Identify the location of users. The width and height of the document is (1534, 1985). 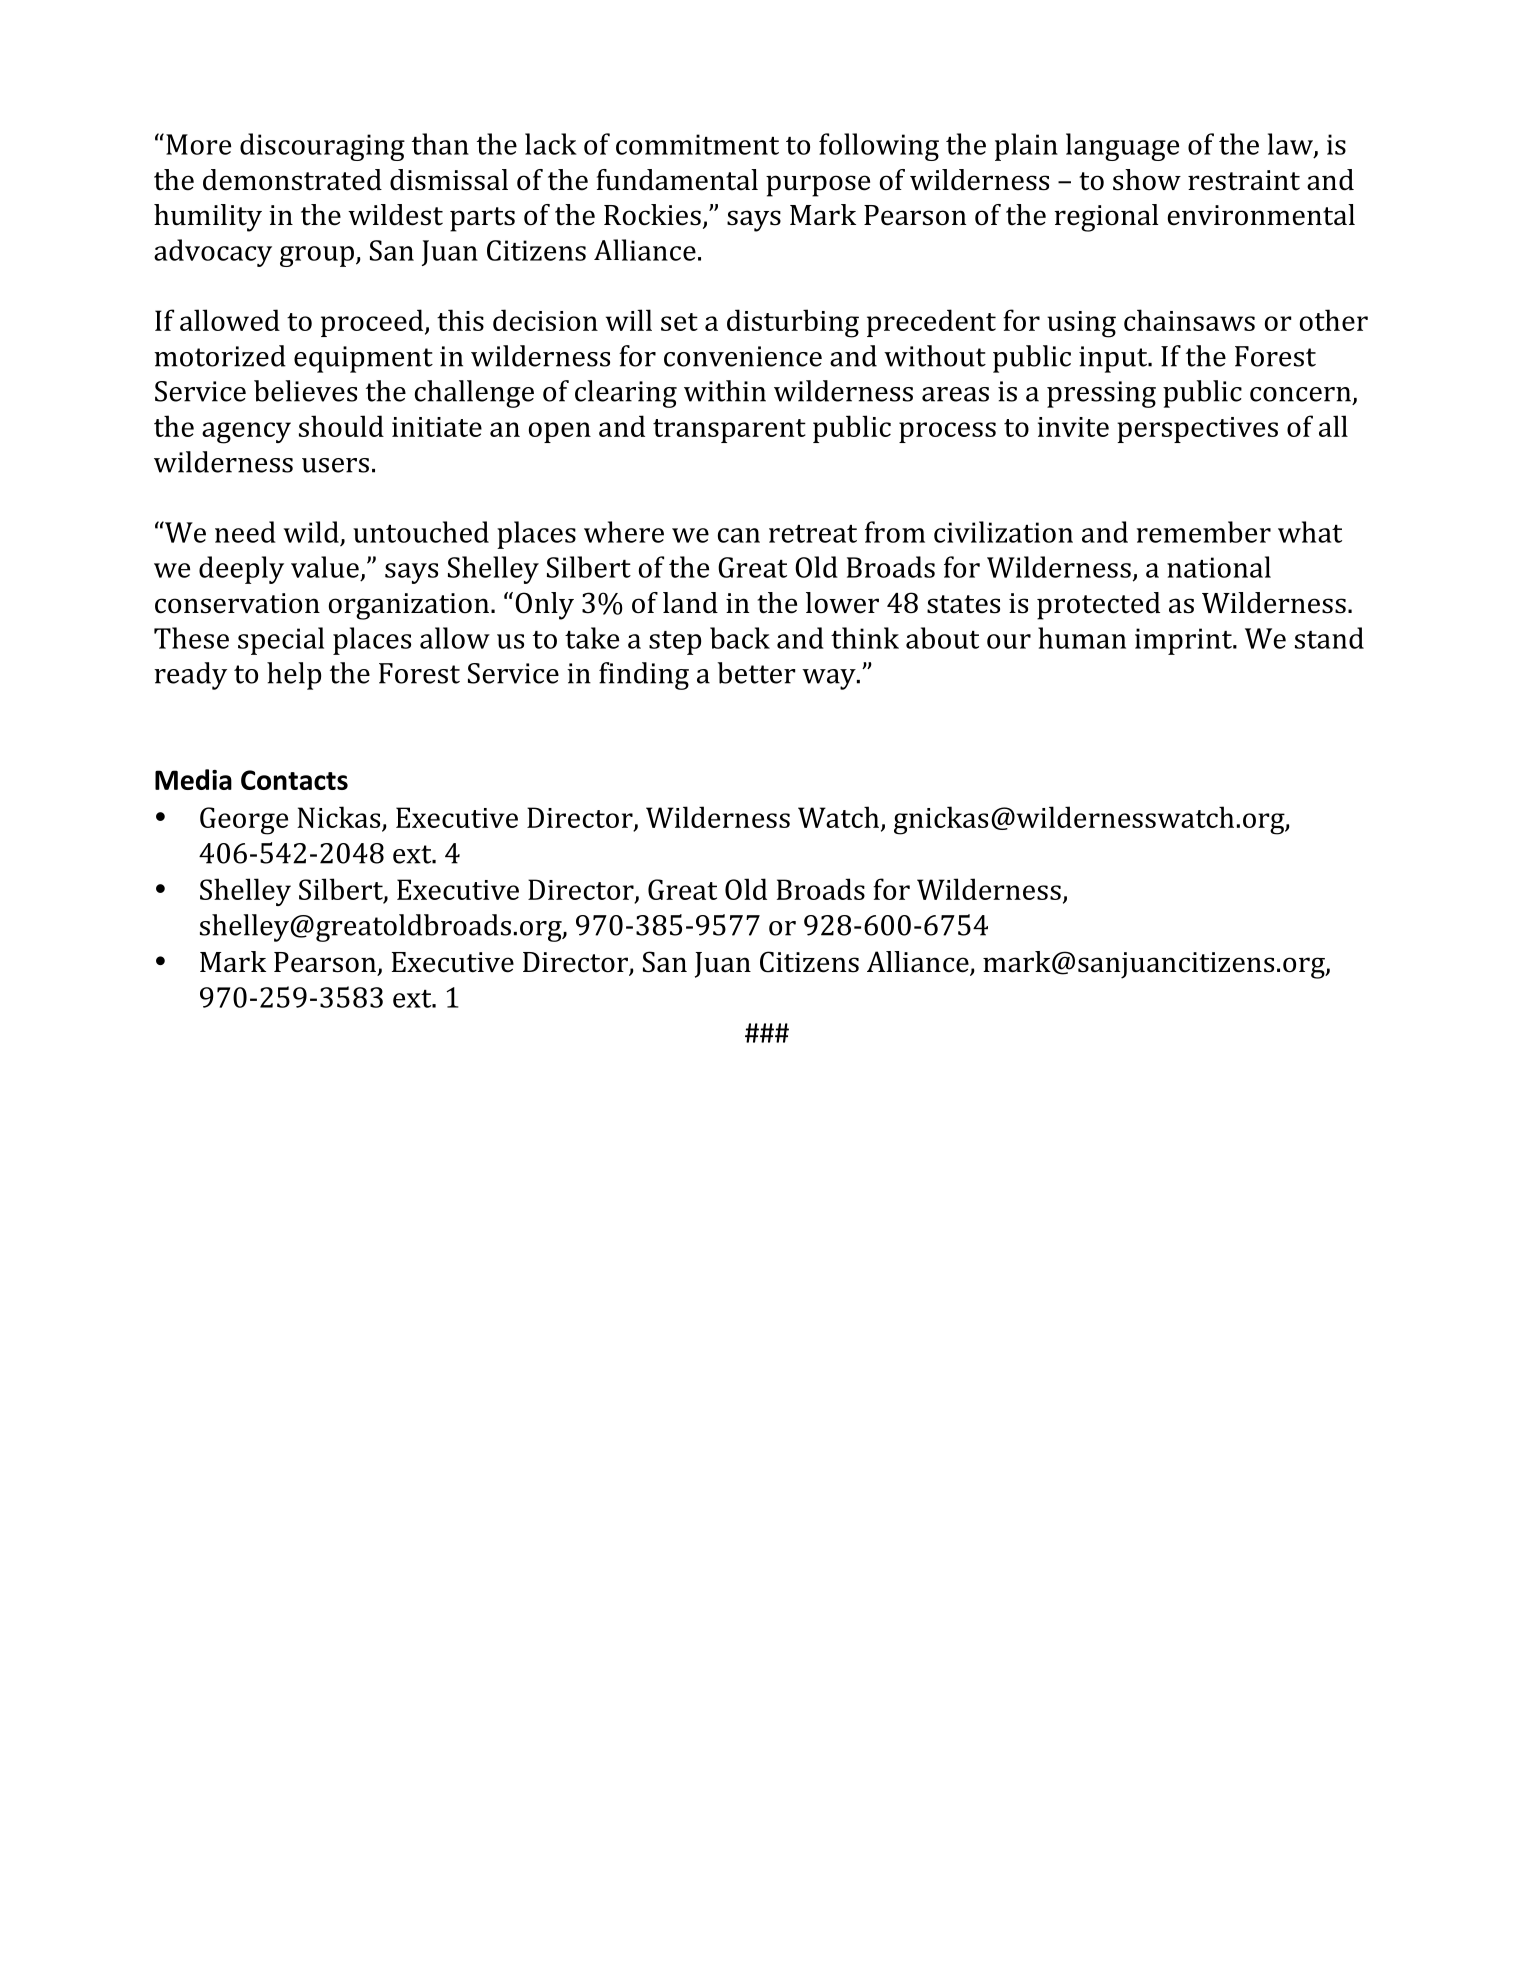
(335, 465).
